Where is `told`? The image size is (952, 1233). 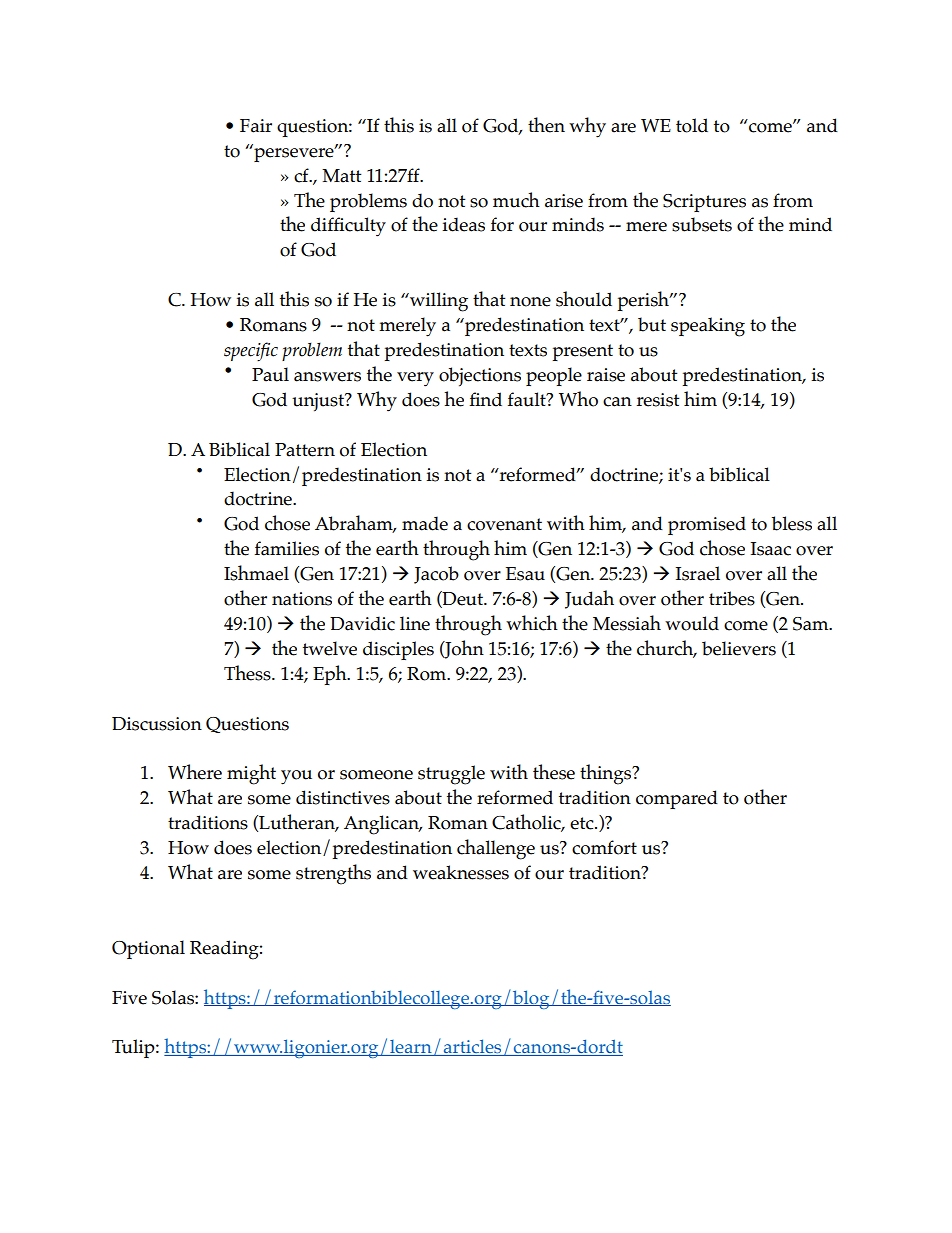
told is located at coordinates (692, 125).
